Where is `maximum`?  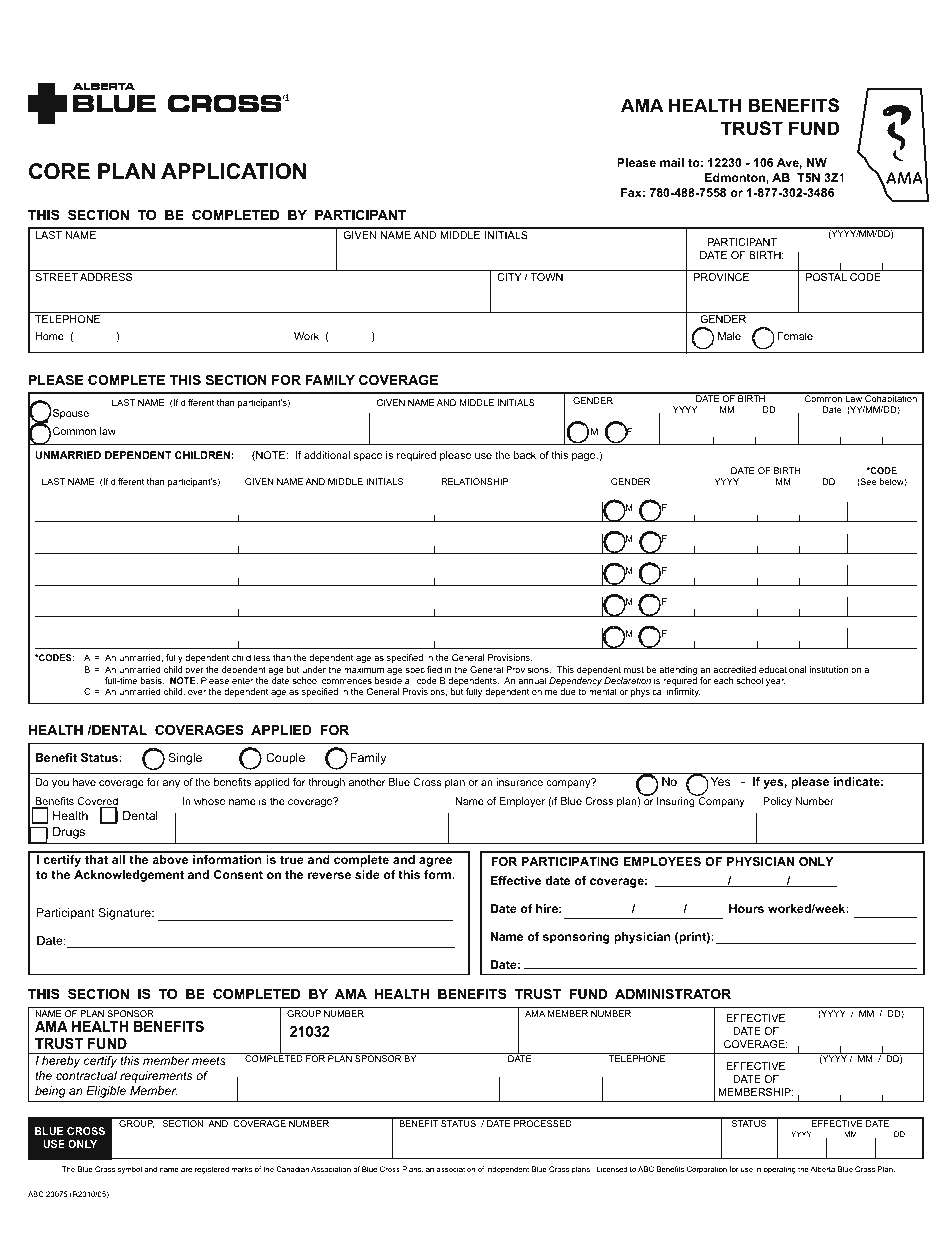 maximum is located at coordinates (364, 669).
